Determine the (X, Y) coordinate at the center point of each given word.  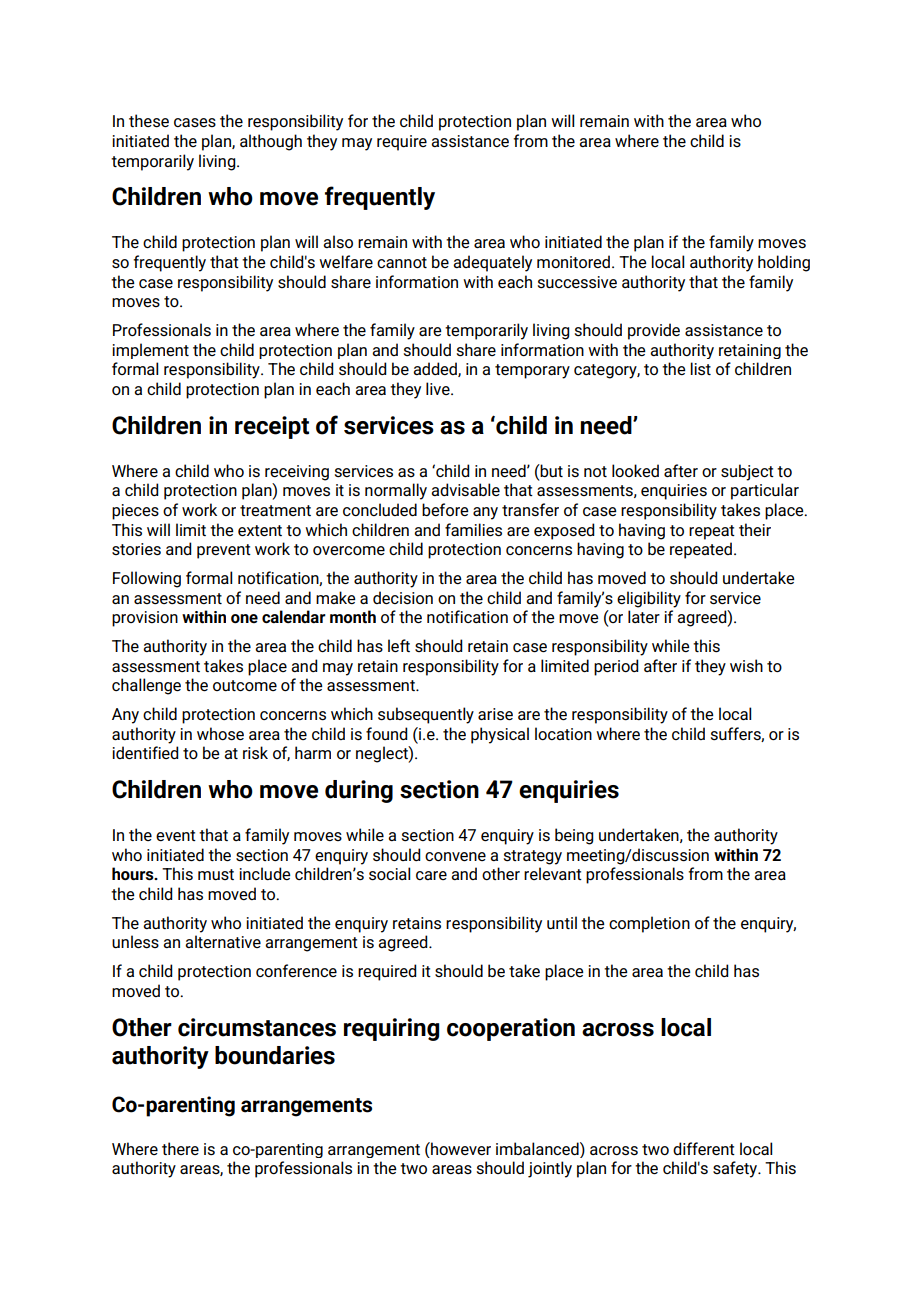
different (704, 1148)
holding (784, 263)
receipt (272, 427)
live (439, 388)
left (399, 645)
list (700, 369)
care (431, 875)
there (180, 1148)
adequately (492, 263)
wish (746, 666)
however (460, 1148)
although (271, 142)
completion (649, 924)
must (216, 874)
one (244, 618)
